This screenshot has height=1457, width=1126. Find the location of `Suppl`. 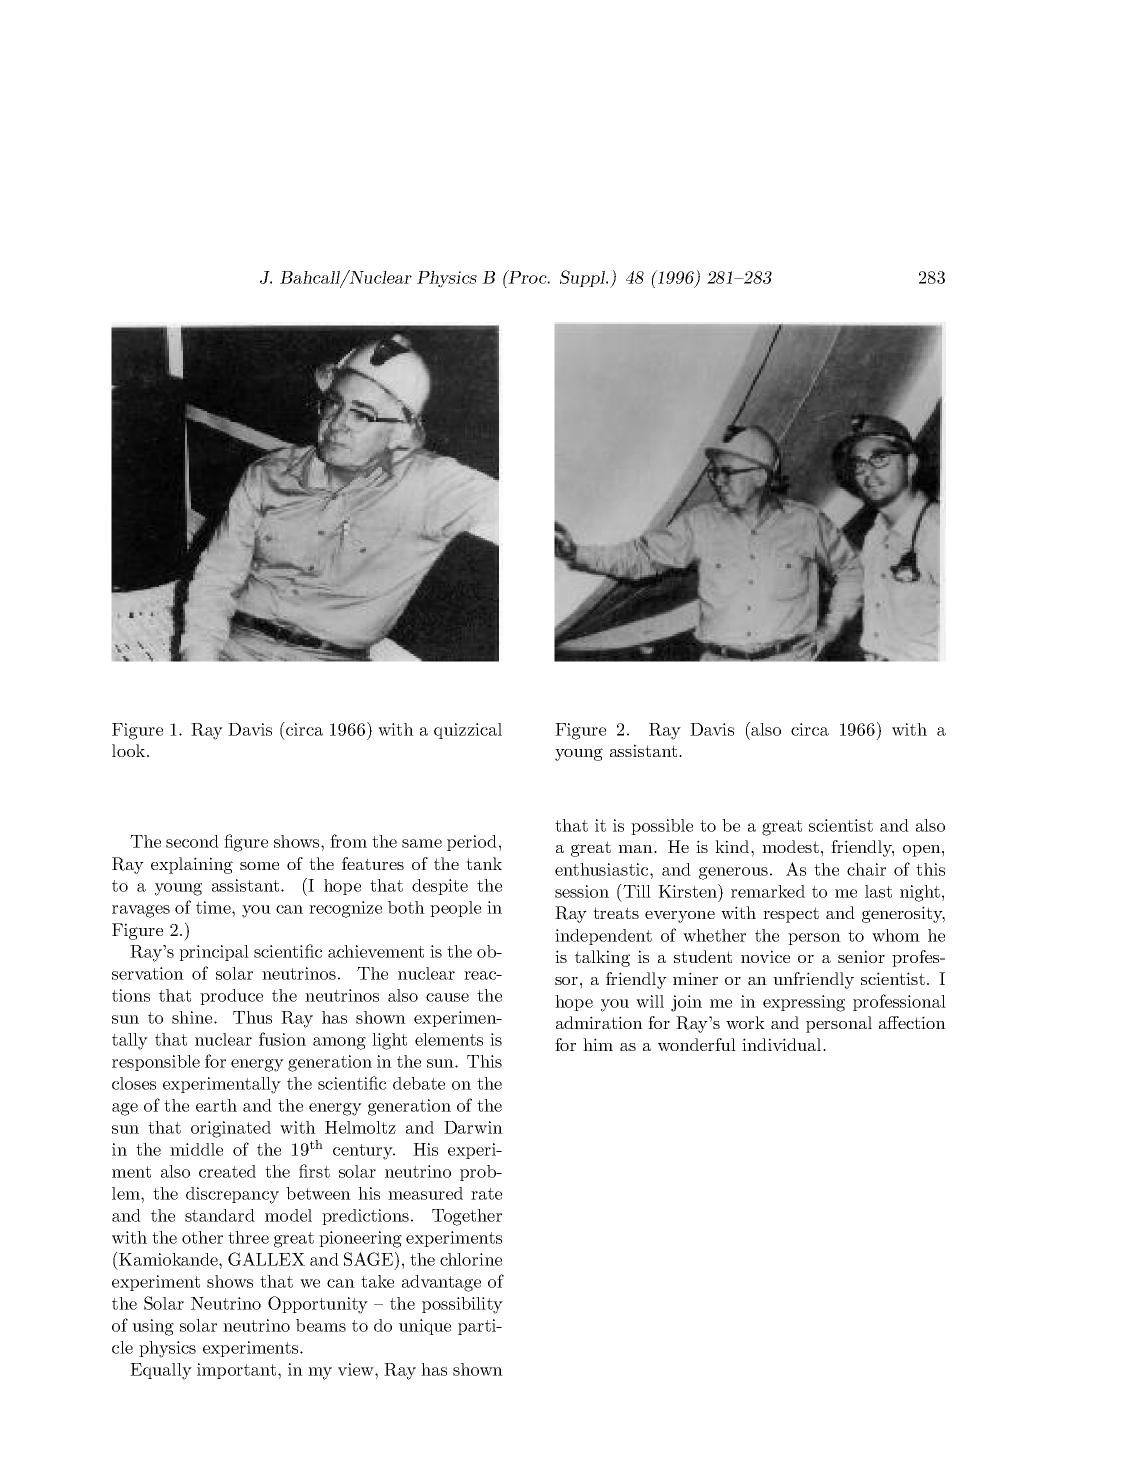

Suppl is located at coordinates (583, 278).
